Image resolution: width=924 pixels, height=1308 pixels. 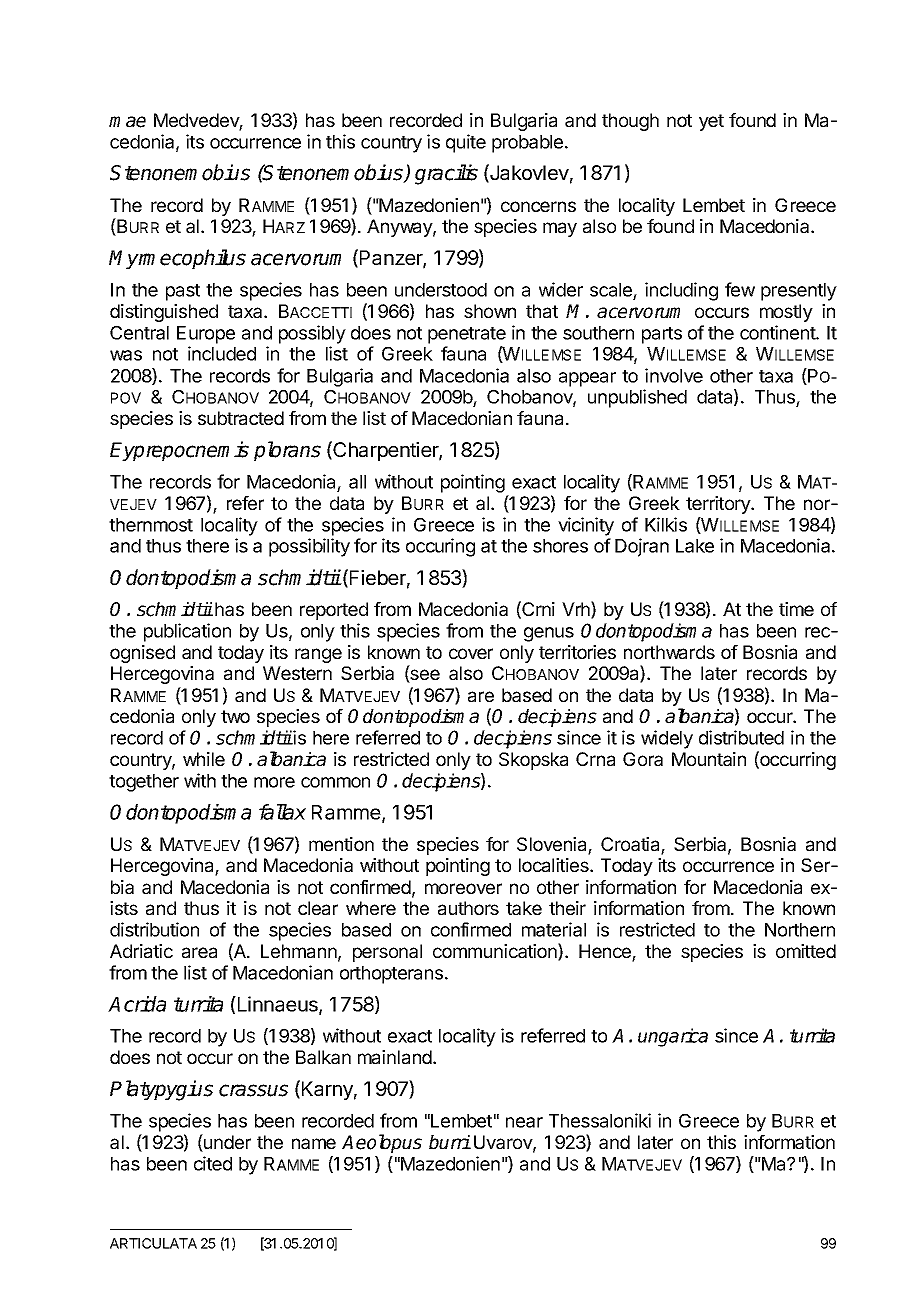 I want to click on penetrate, so click(x=467, y=335).
